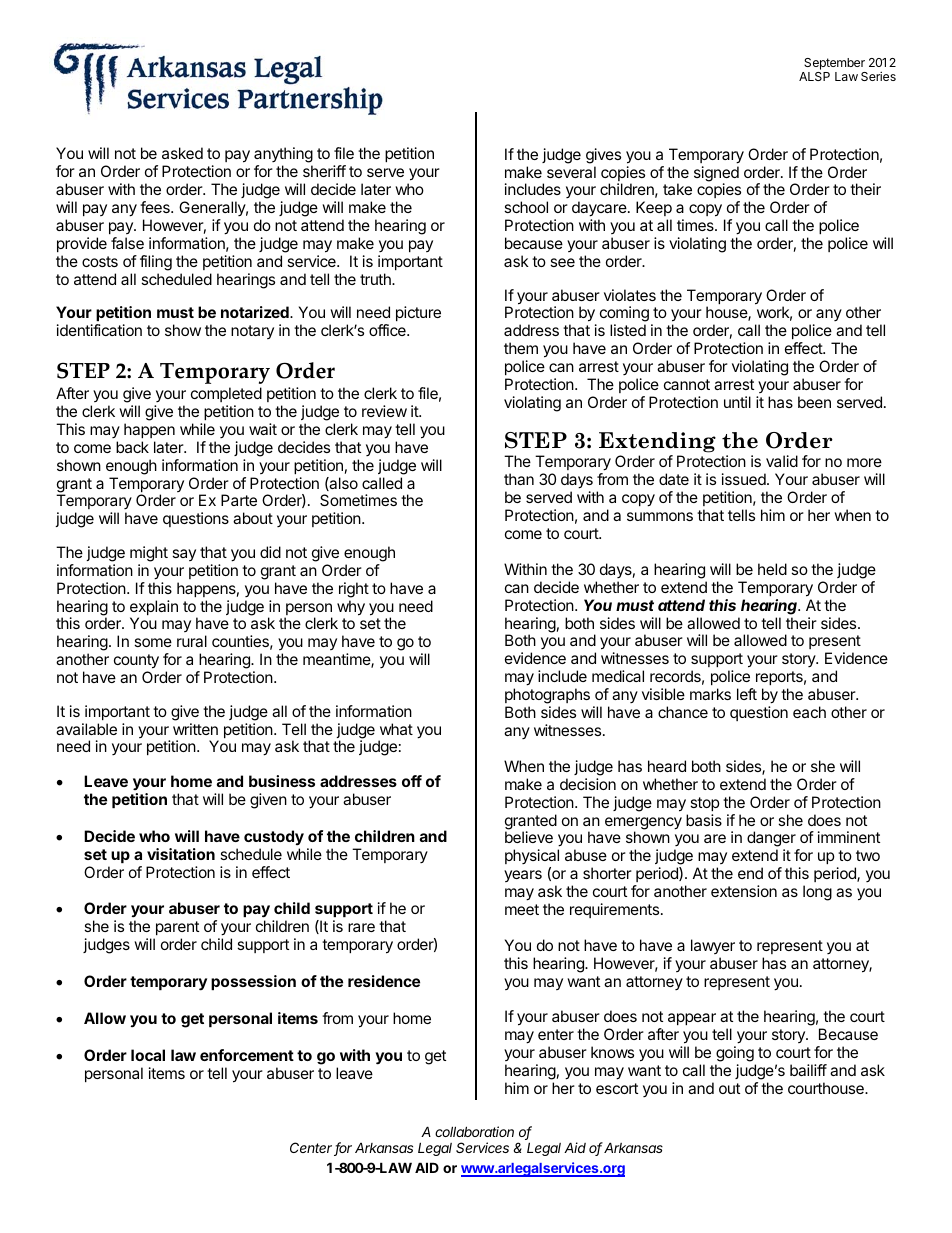 The width and height of the screenshot is (952, 1233). I want to click on several, so click(571, 172).
